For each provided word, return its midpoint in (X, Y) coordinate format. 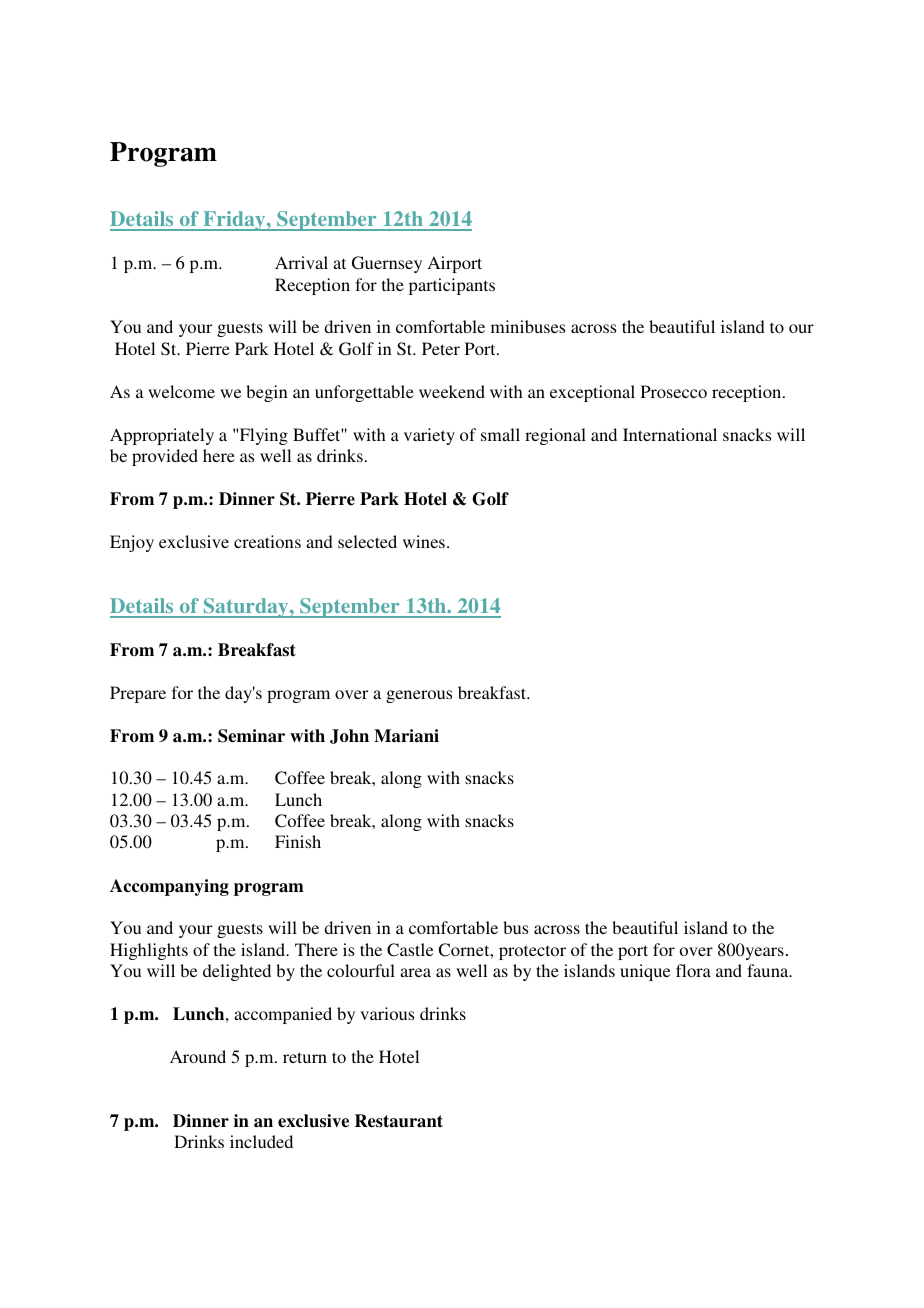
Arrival (301, 262)
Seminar (251, 736)
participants (452, 286)
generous (419, 696)
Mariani (406, 736)
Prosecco (674, 391)
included (261, 1141)
